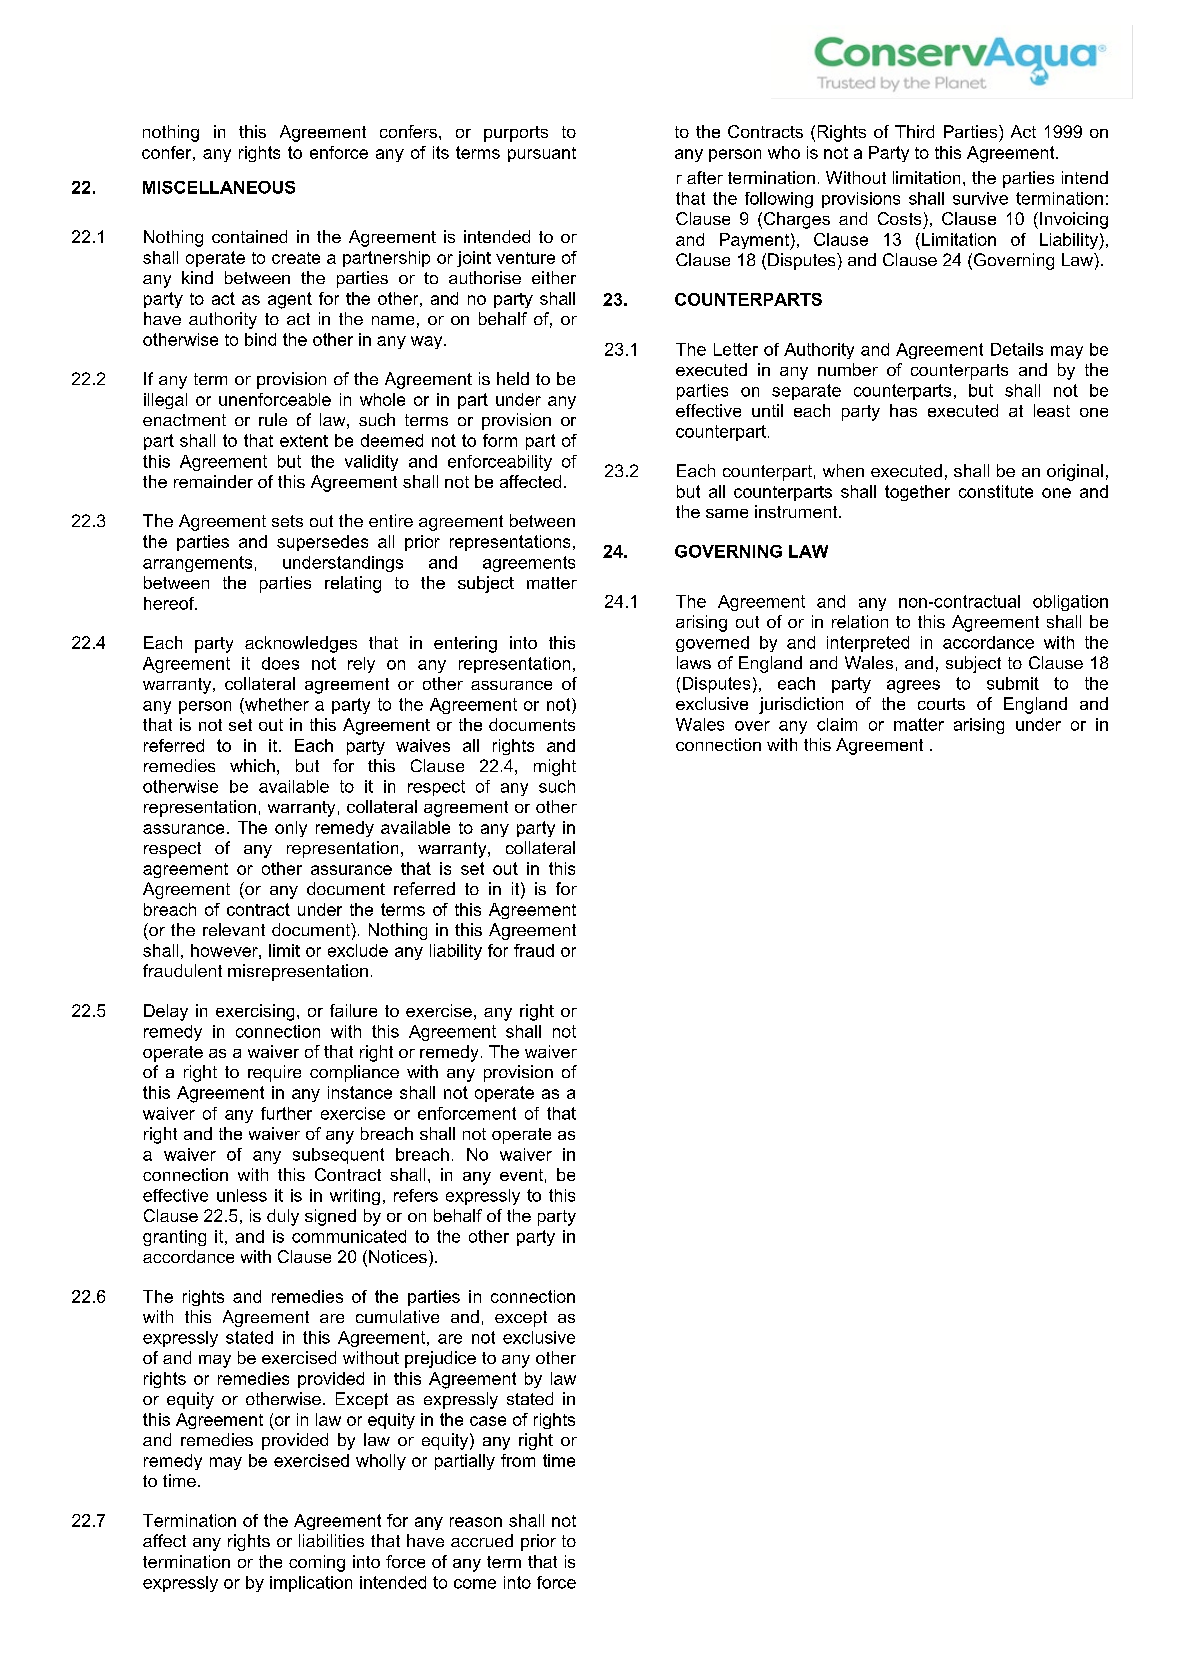 The width and height of the document is (1180, 1669). Describe the element at coordinates (291, 829) in the document. I see `only` at that location.
